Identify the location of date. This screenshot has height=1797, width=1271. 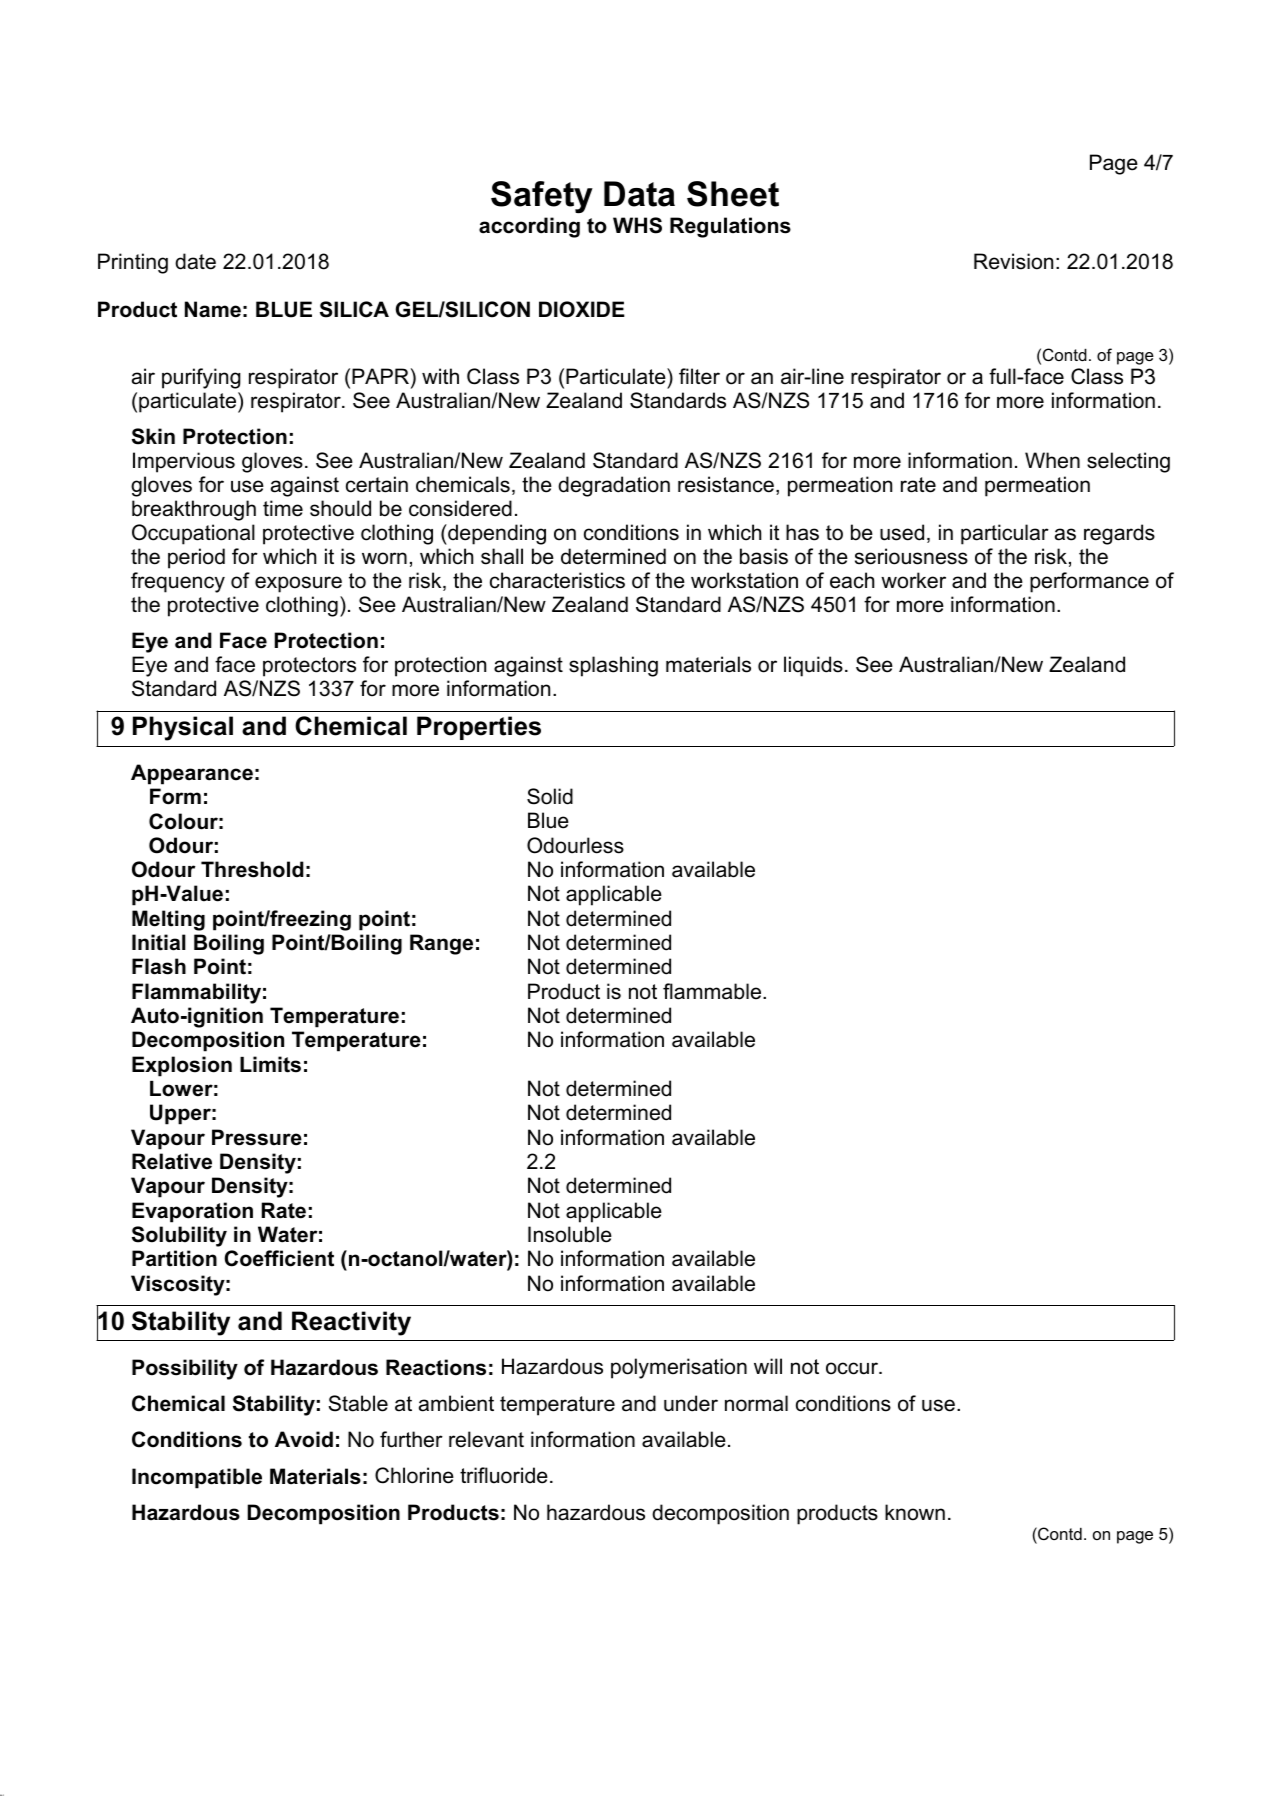
(195, 261).
